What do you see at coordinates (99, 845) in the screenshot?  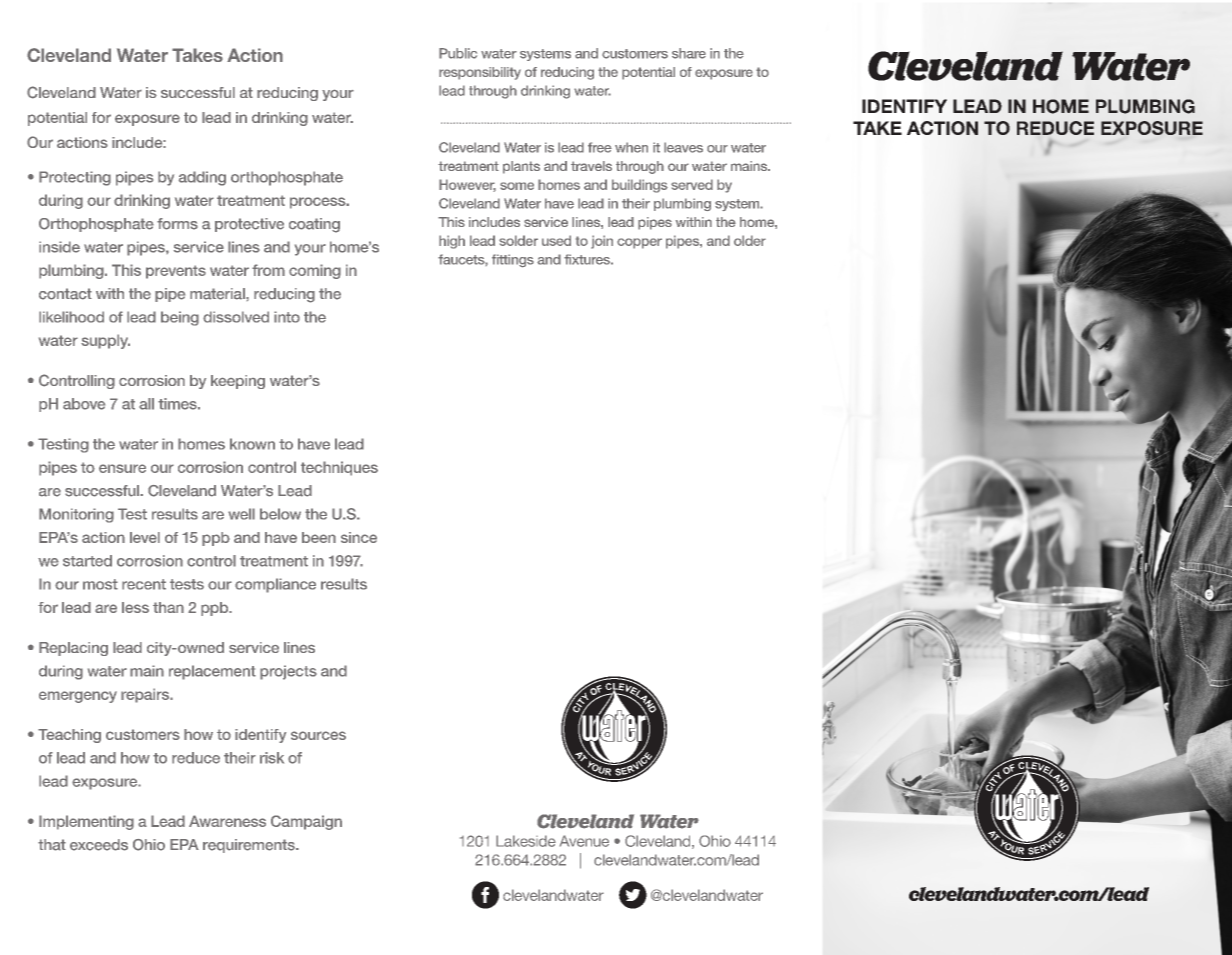 I see `exceeds` at bounding box center [99, 845].
